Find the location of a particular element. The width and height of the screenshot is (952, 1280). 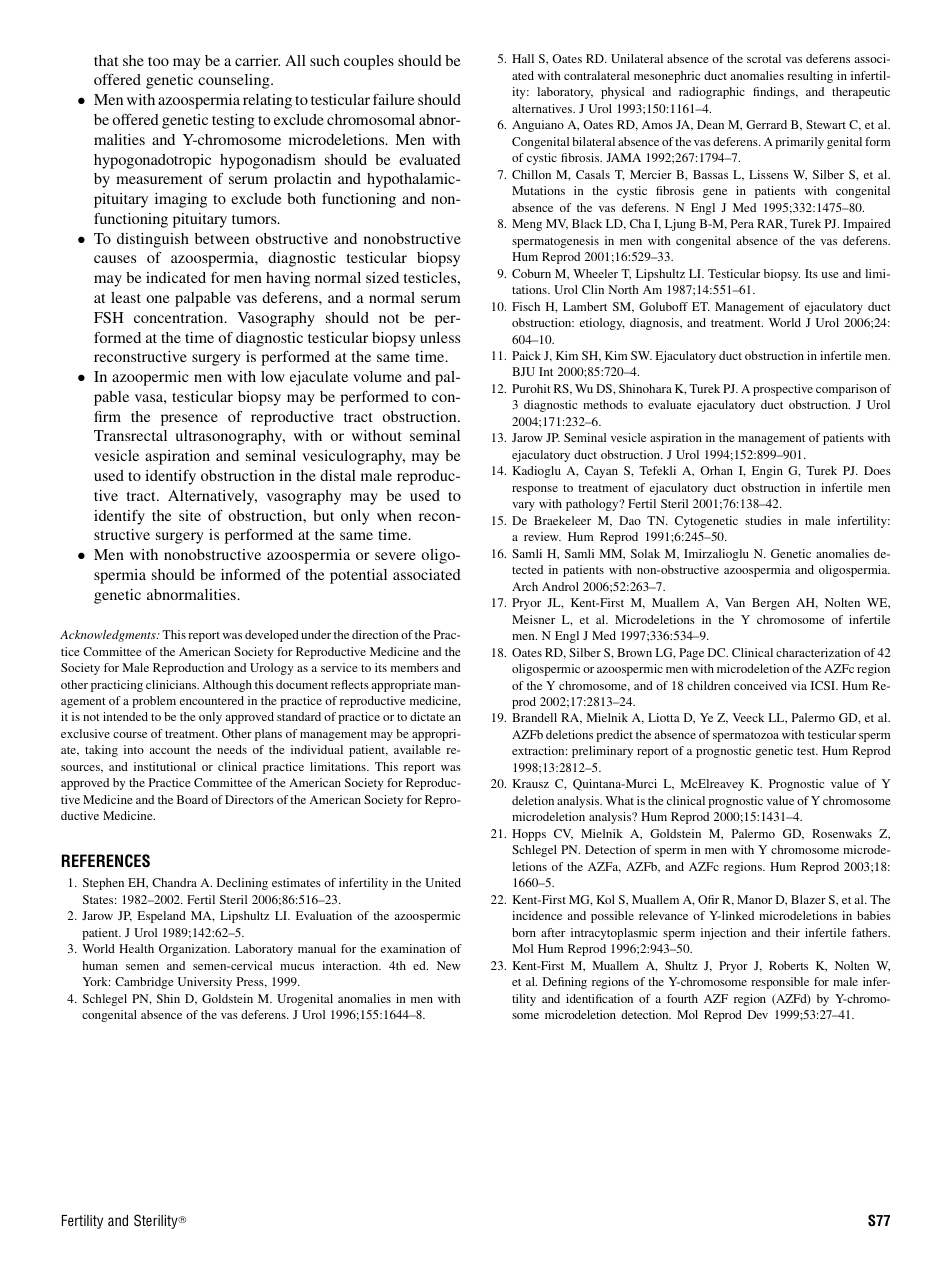

studies is located at coordinates (763, 520).
